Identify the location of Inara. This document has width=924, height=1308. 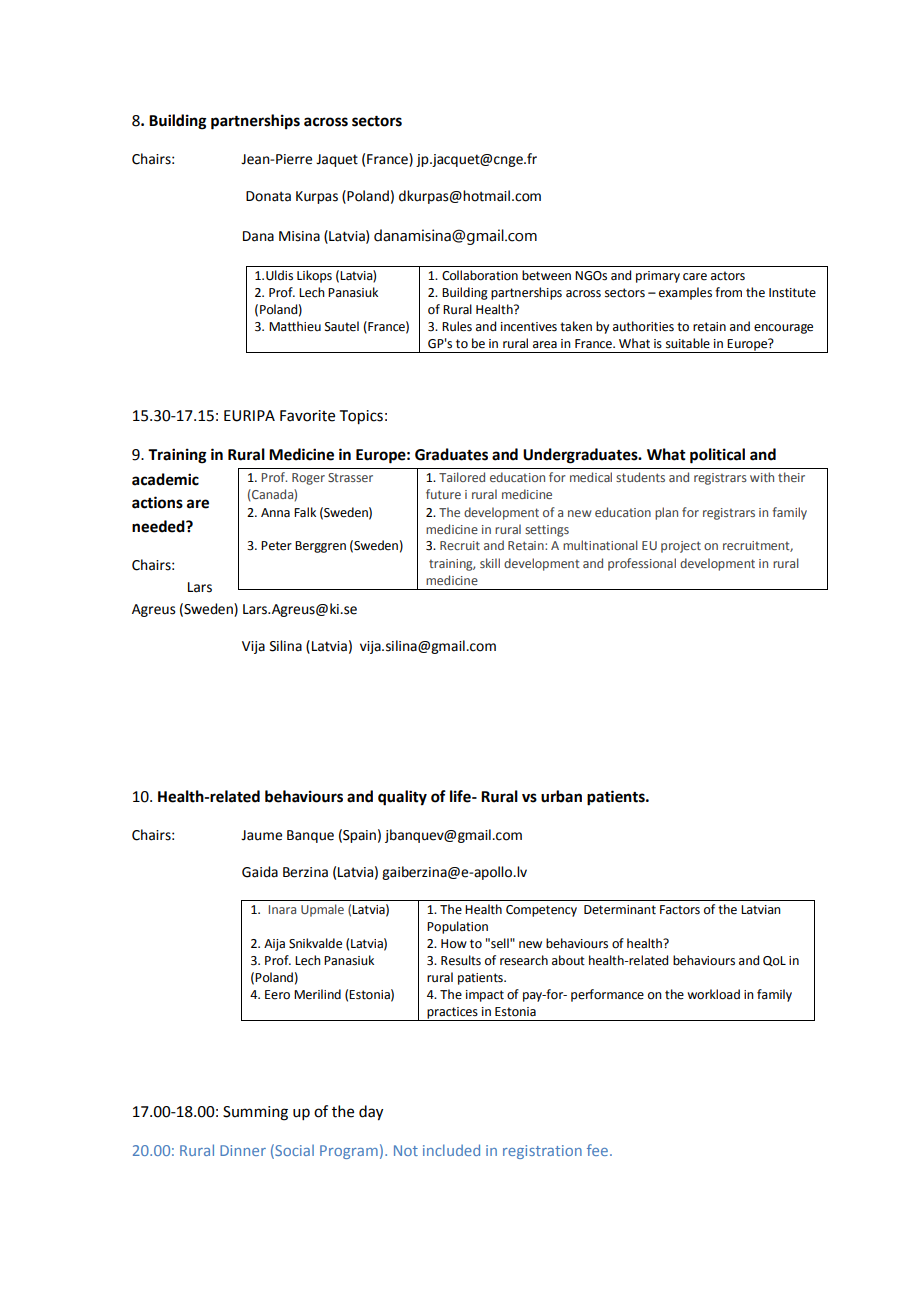
(282, 909).
